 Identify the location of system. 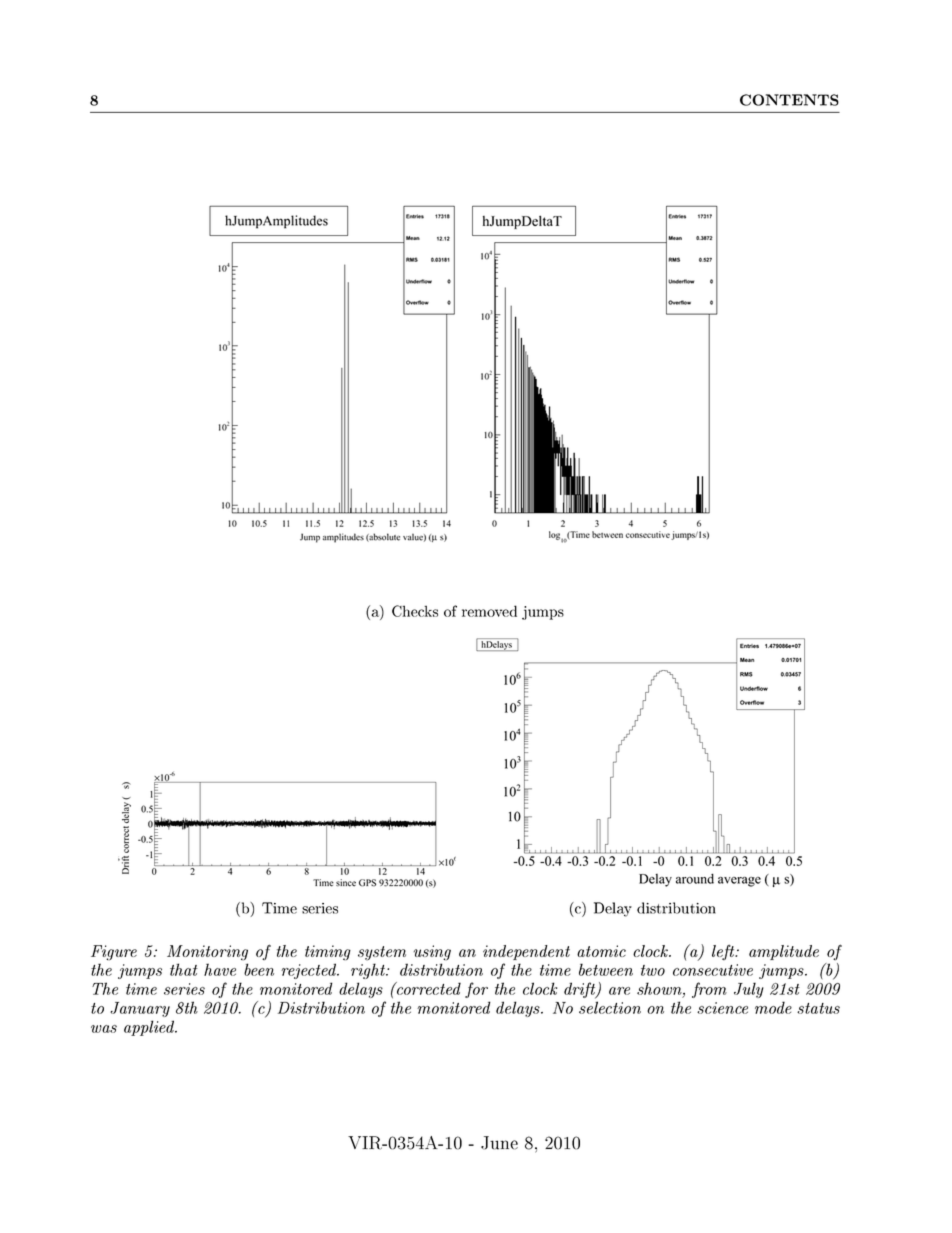
(382, 953).
